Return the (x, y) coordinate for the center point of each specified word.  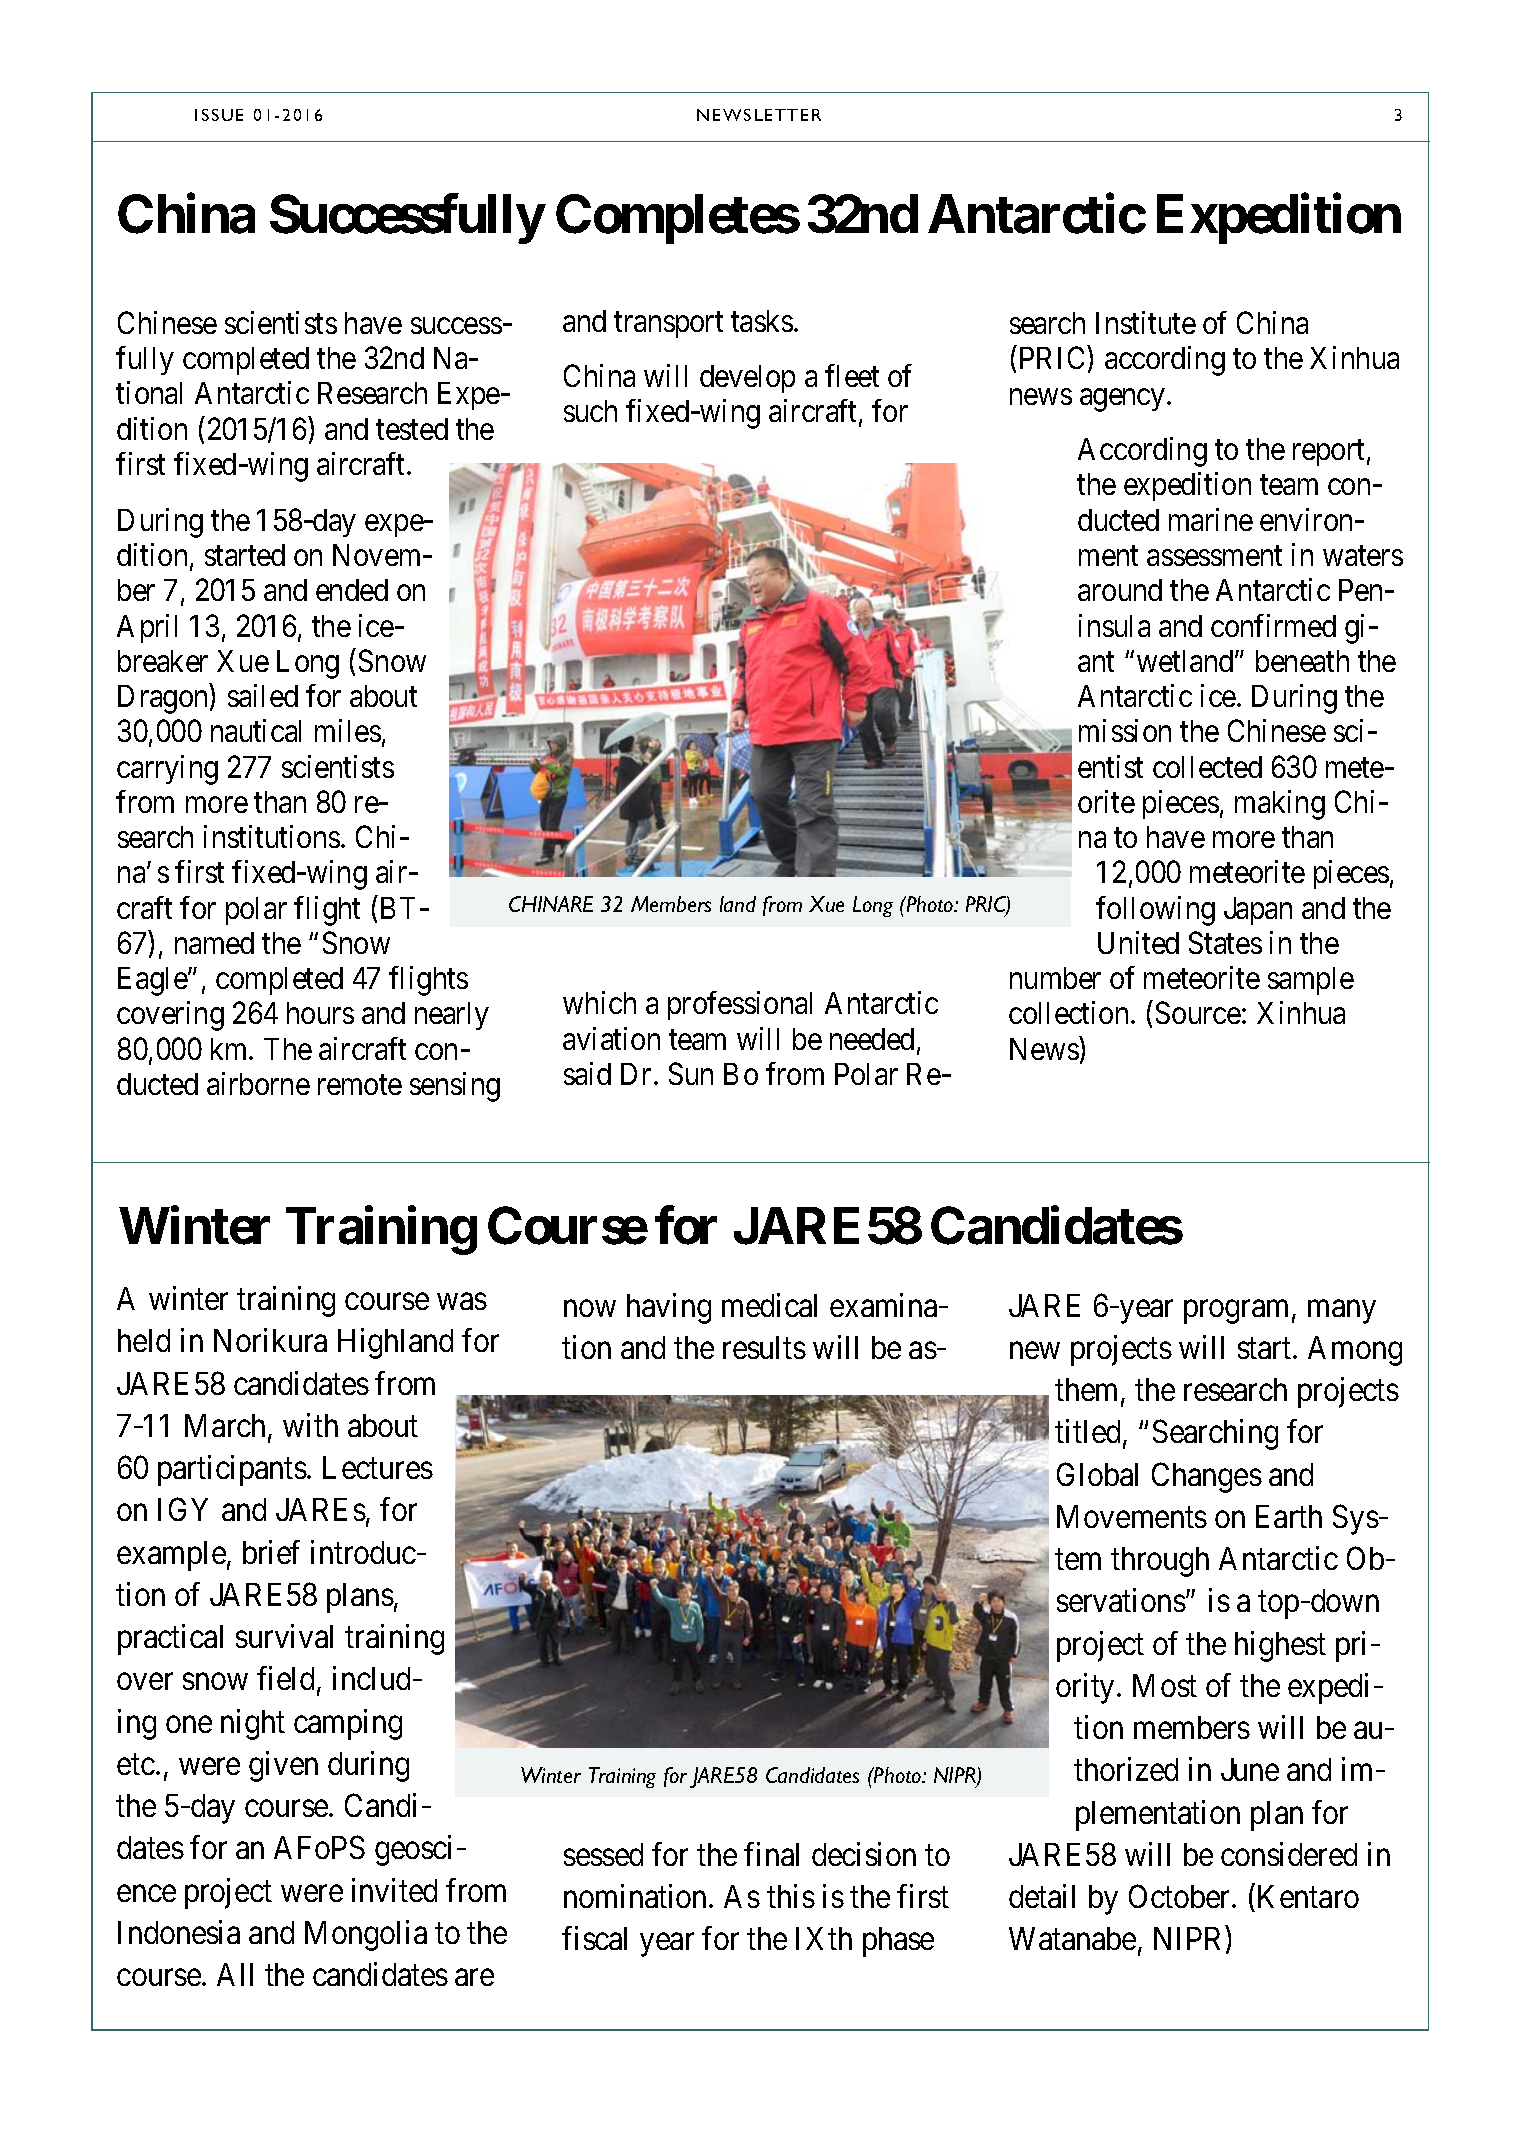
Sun (691, 1073)
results (764, 1347)
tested (412, 429)
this (791, 1896)
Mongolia (366, 1935)
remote (360, 1085)
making (1280, 805)
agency (1124, 400)
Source (1198, 1013)
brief (271, 1552)
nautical (256, 730)
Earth (1289, 1516)
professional (740, 1005)
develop (747, 379)
